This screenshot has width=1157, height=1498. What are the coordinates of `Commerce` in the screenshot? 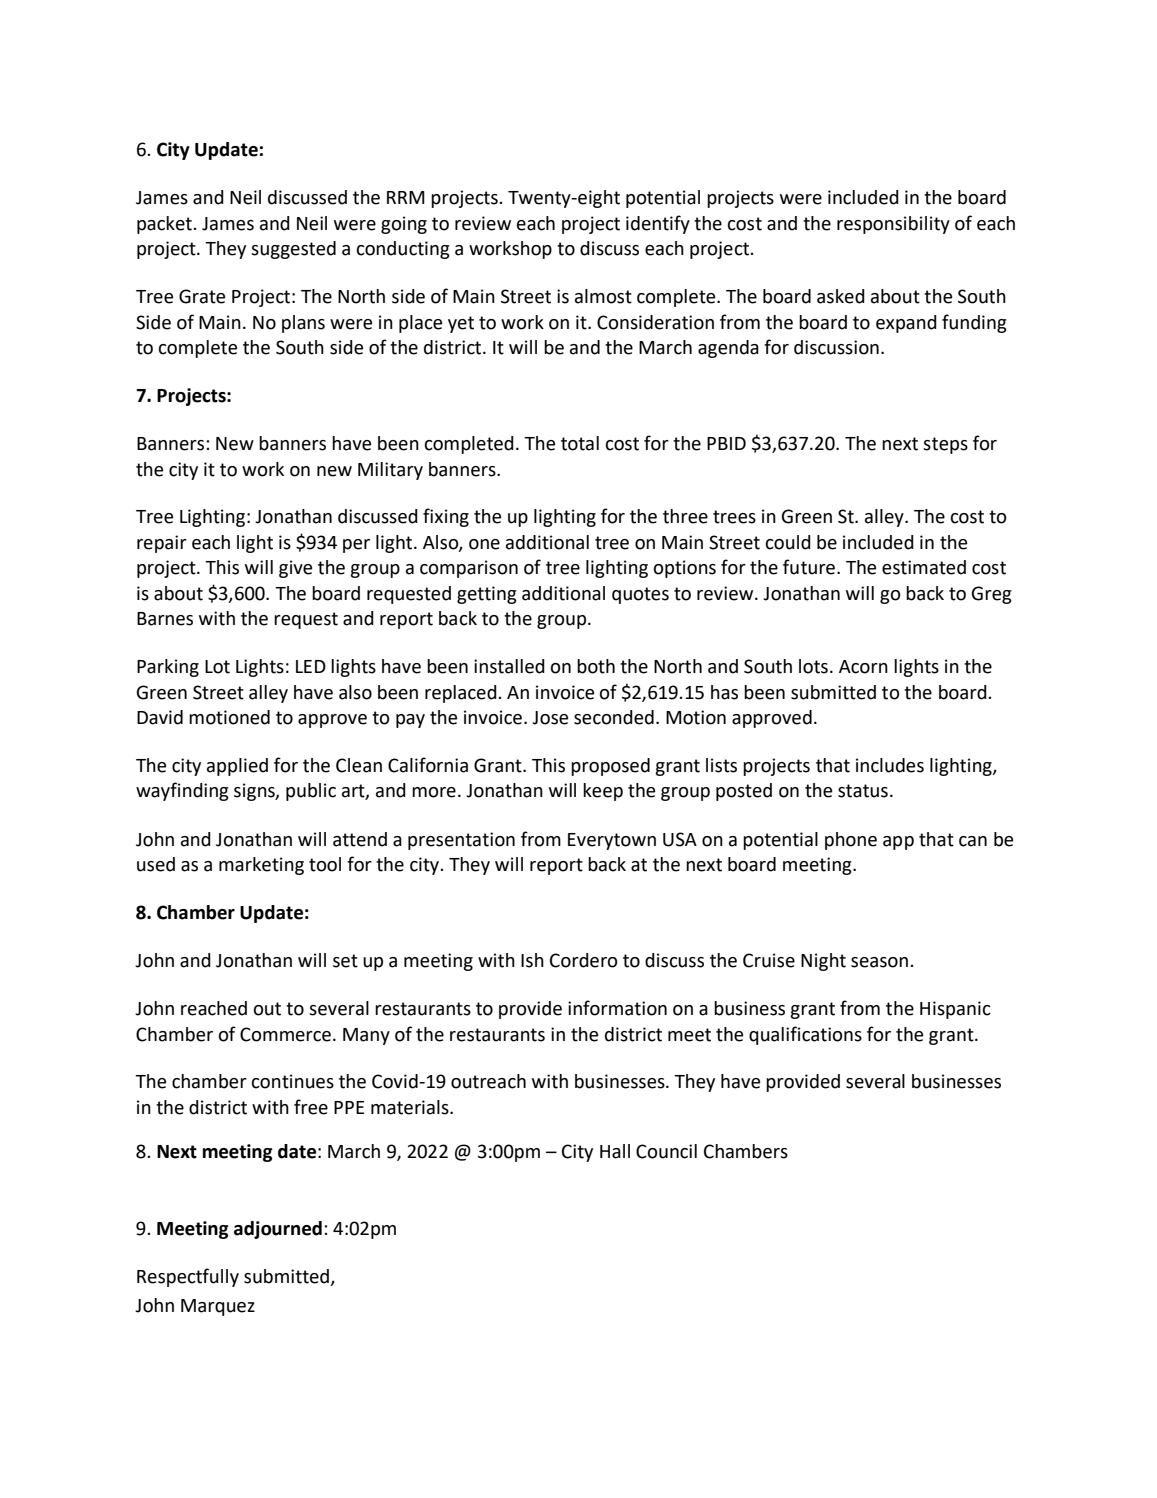 It's located at (285, 1034).
